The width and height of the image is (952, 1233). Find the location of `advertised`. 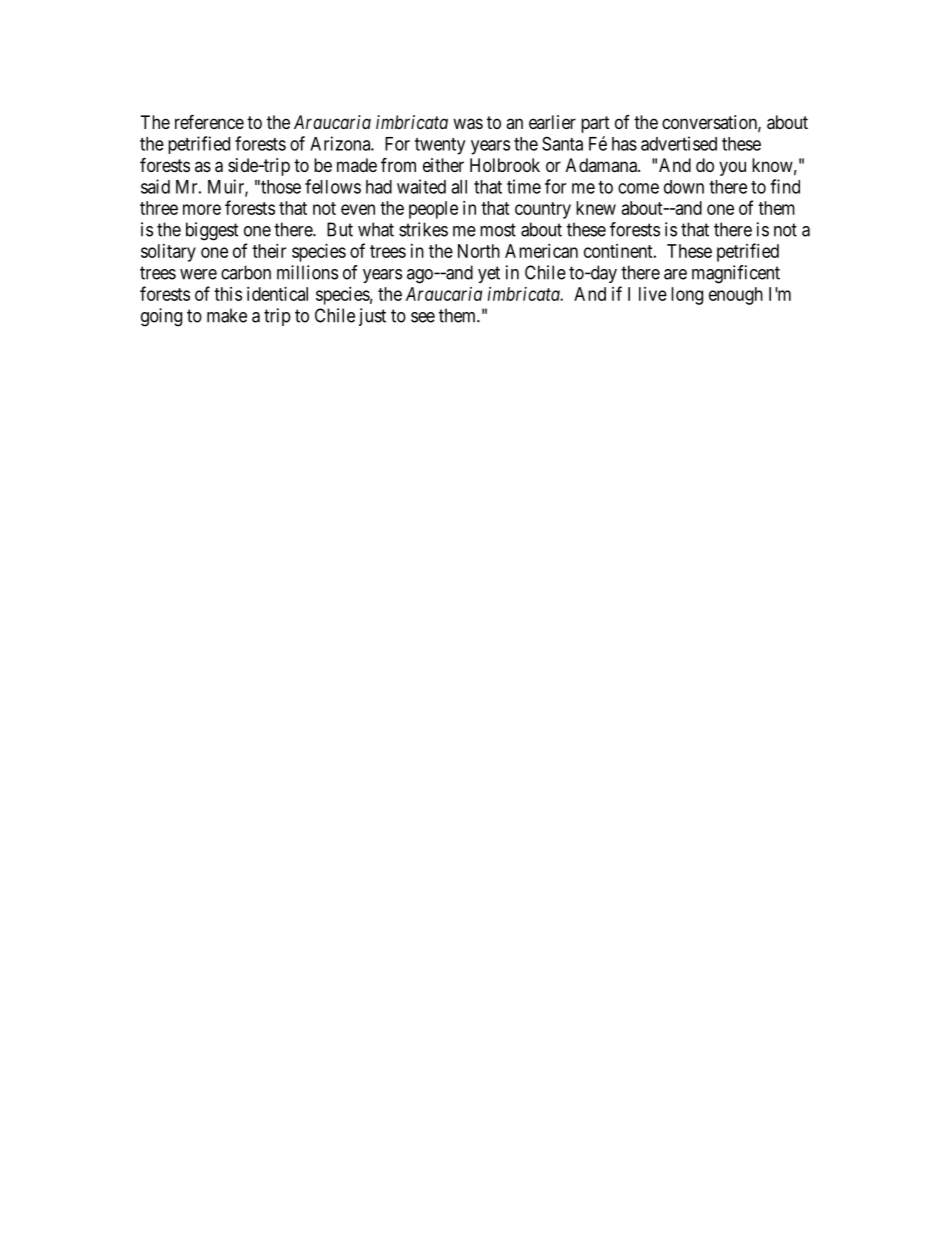

advertised is located at coordinates (679, 143).
